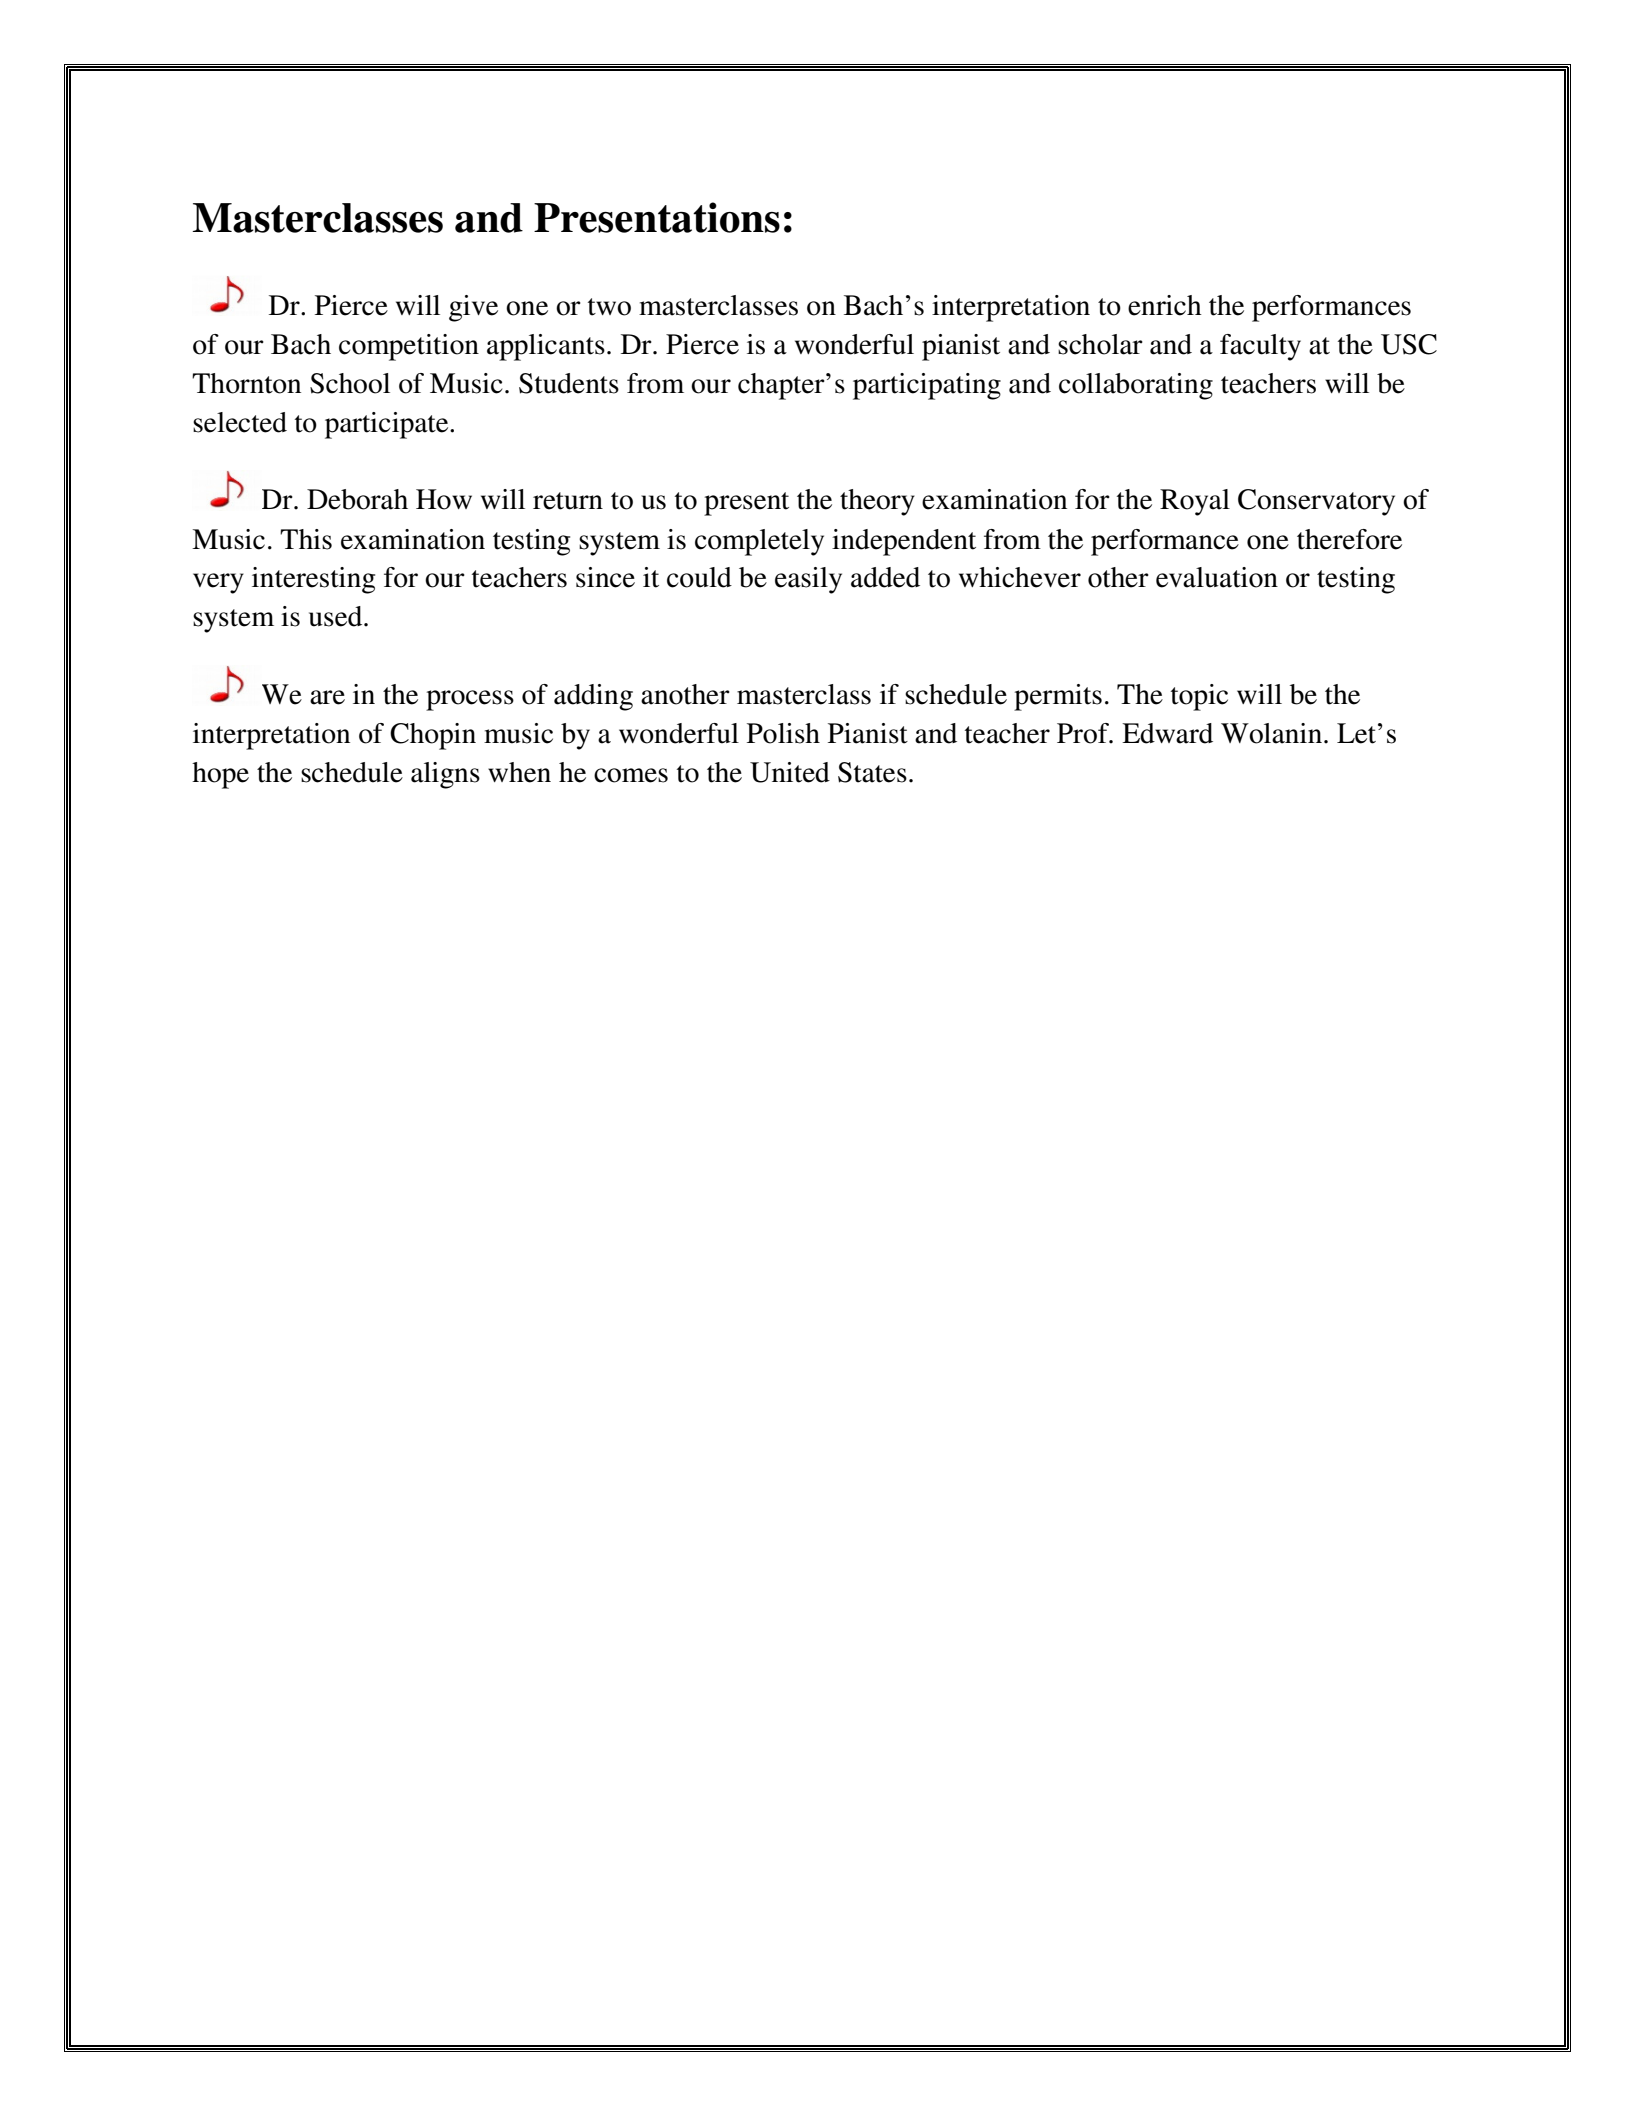 This screenshot has width=1635, height=2116. Describe the element at coordinates (473, 308) in the screenshot. I see `give` at that location.
